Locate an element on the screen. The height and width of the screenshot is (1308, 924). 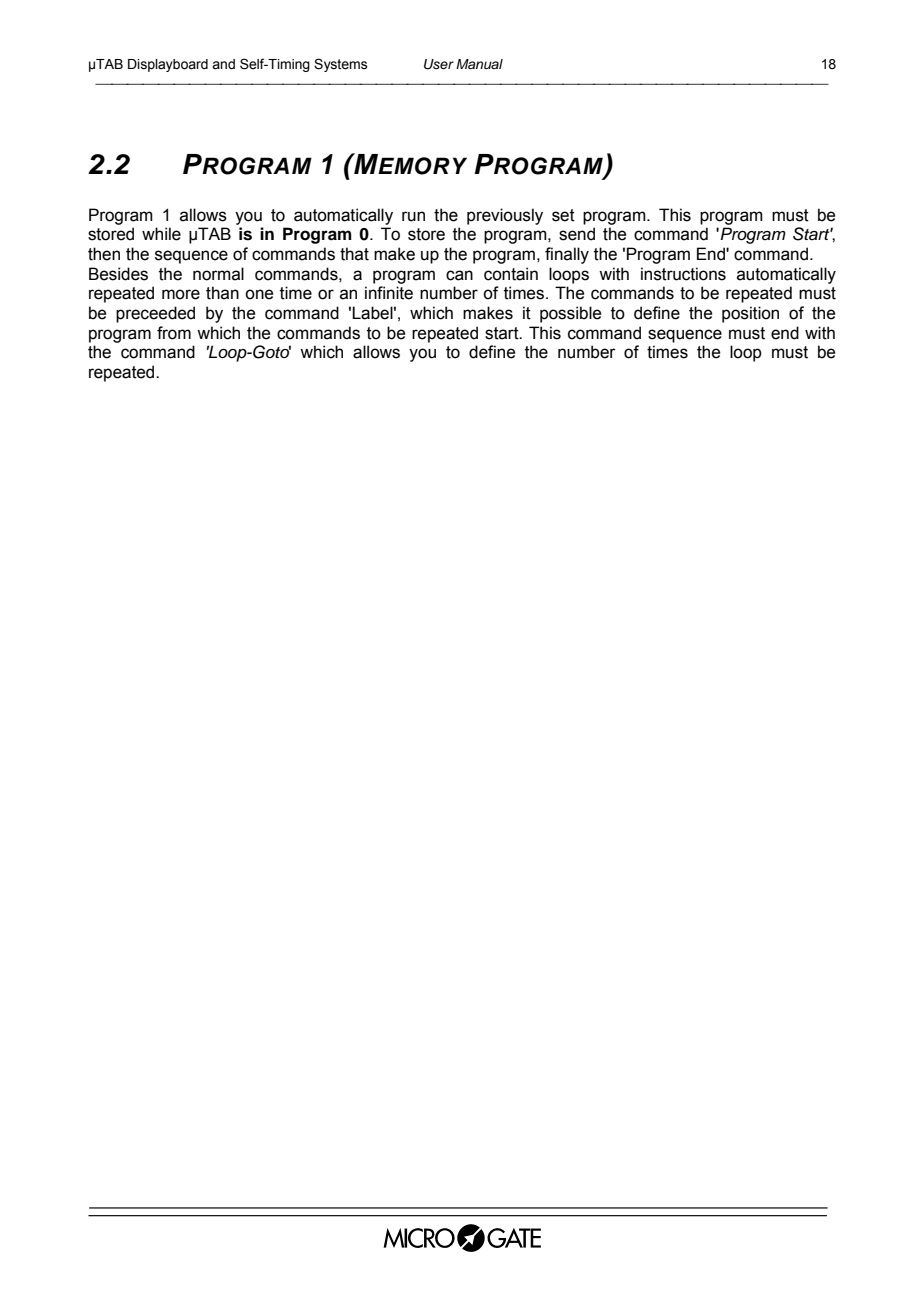
from is located at coordinates (174, 333).
